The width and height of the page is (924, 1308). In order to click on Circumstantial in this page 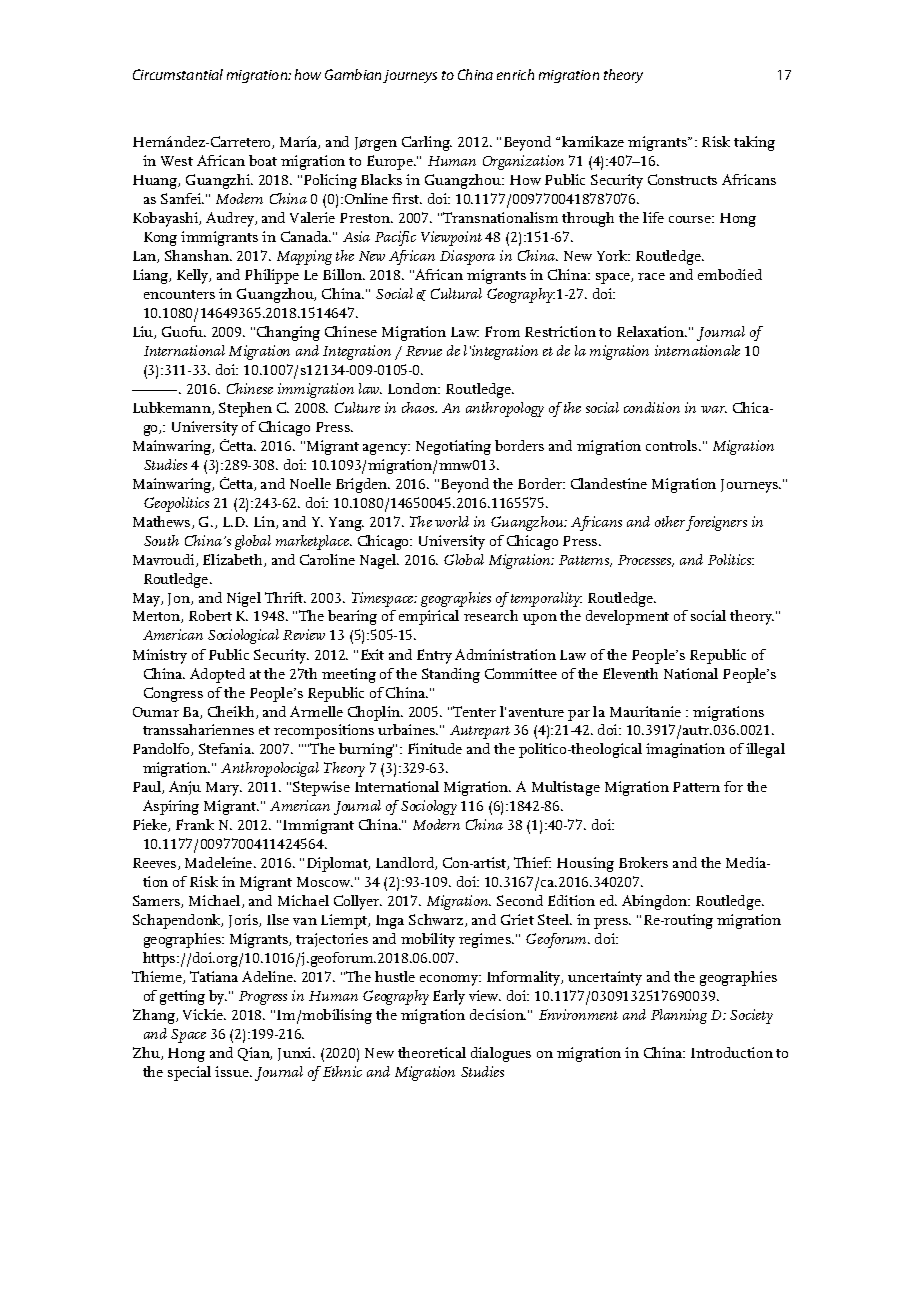, I will do `click(178, 74)`.
